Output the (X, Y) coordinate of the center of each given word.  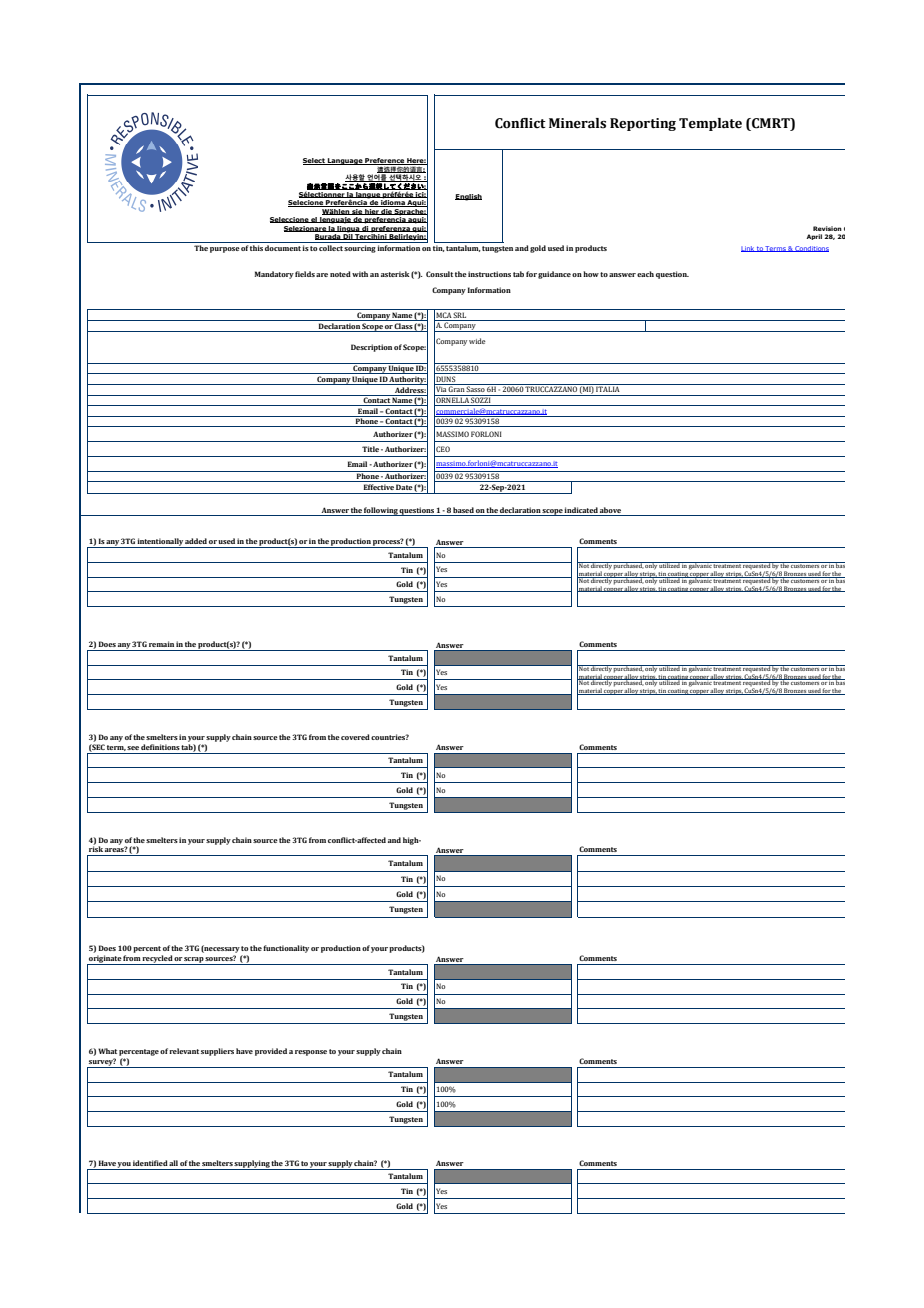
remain (161, 644)
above (610, 510)
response (311, 1053)
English (468, 197)
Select (315, 161)
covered (355, 737)
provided (271, 1052)
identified (150, 1163)
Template (710, 124)
